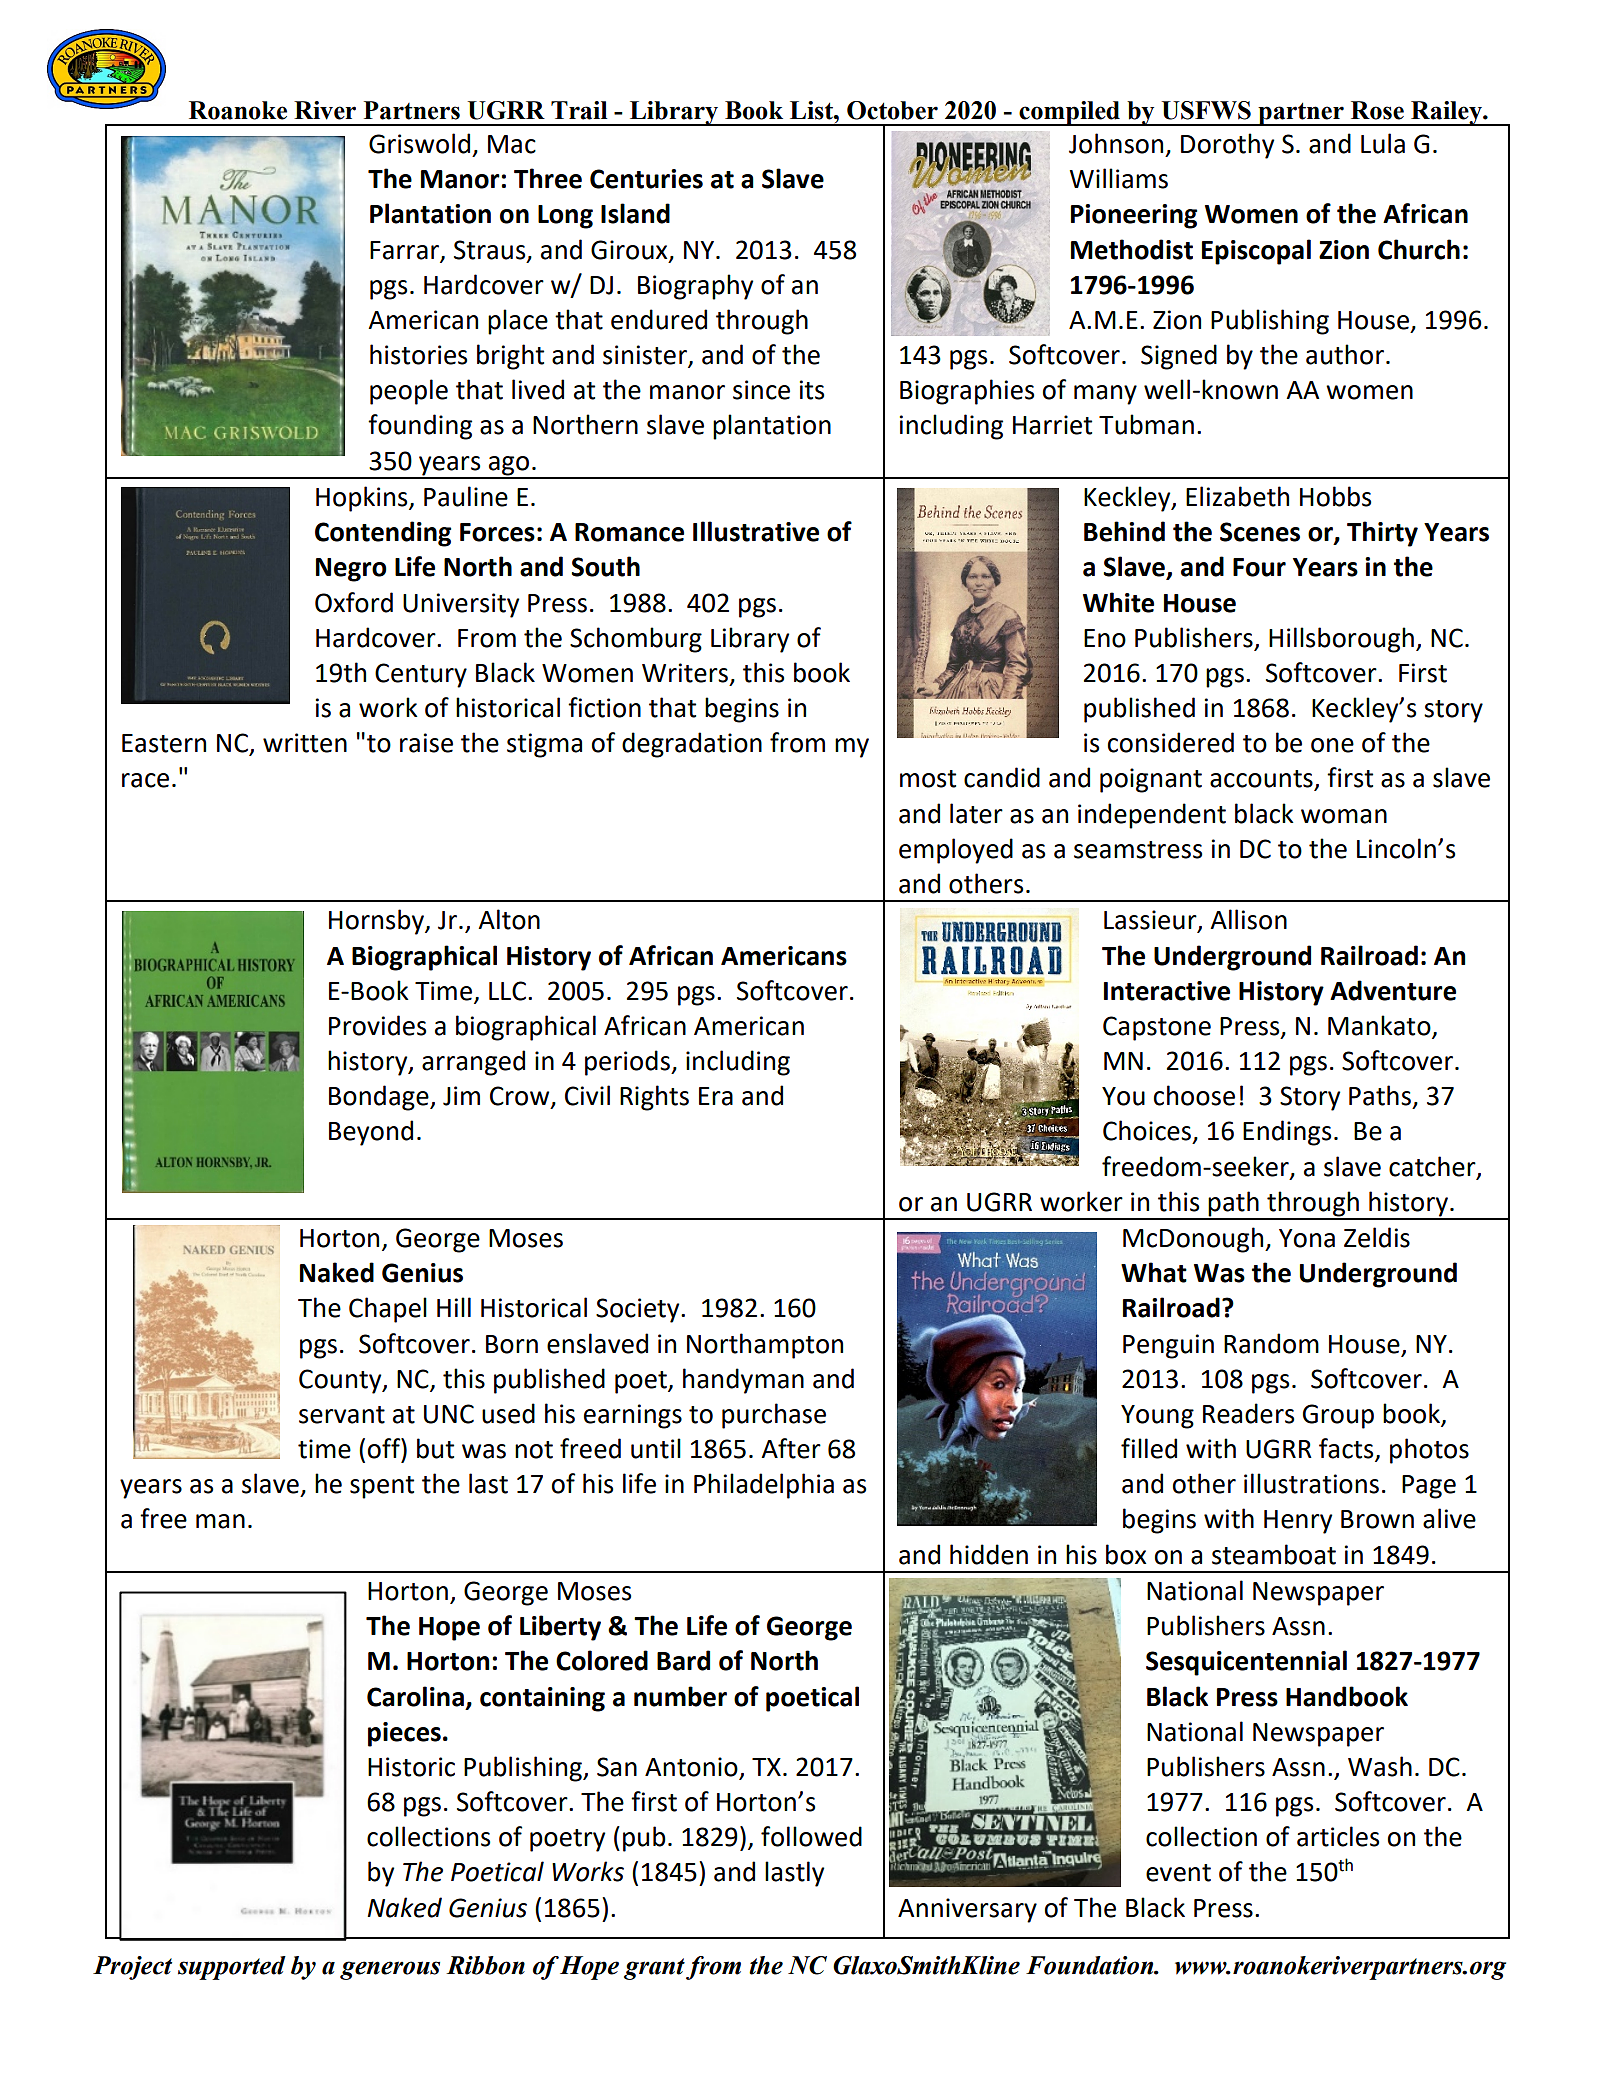 This document has height=2074, width=1603. What do you see at coordinates (743, 1381) in the document?
I see `handyman` at bounding box center [743, 1381].
